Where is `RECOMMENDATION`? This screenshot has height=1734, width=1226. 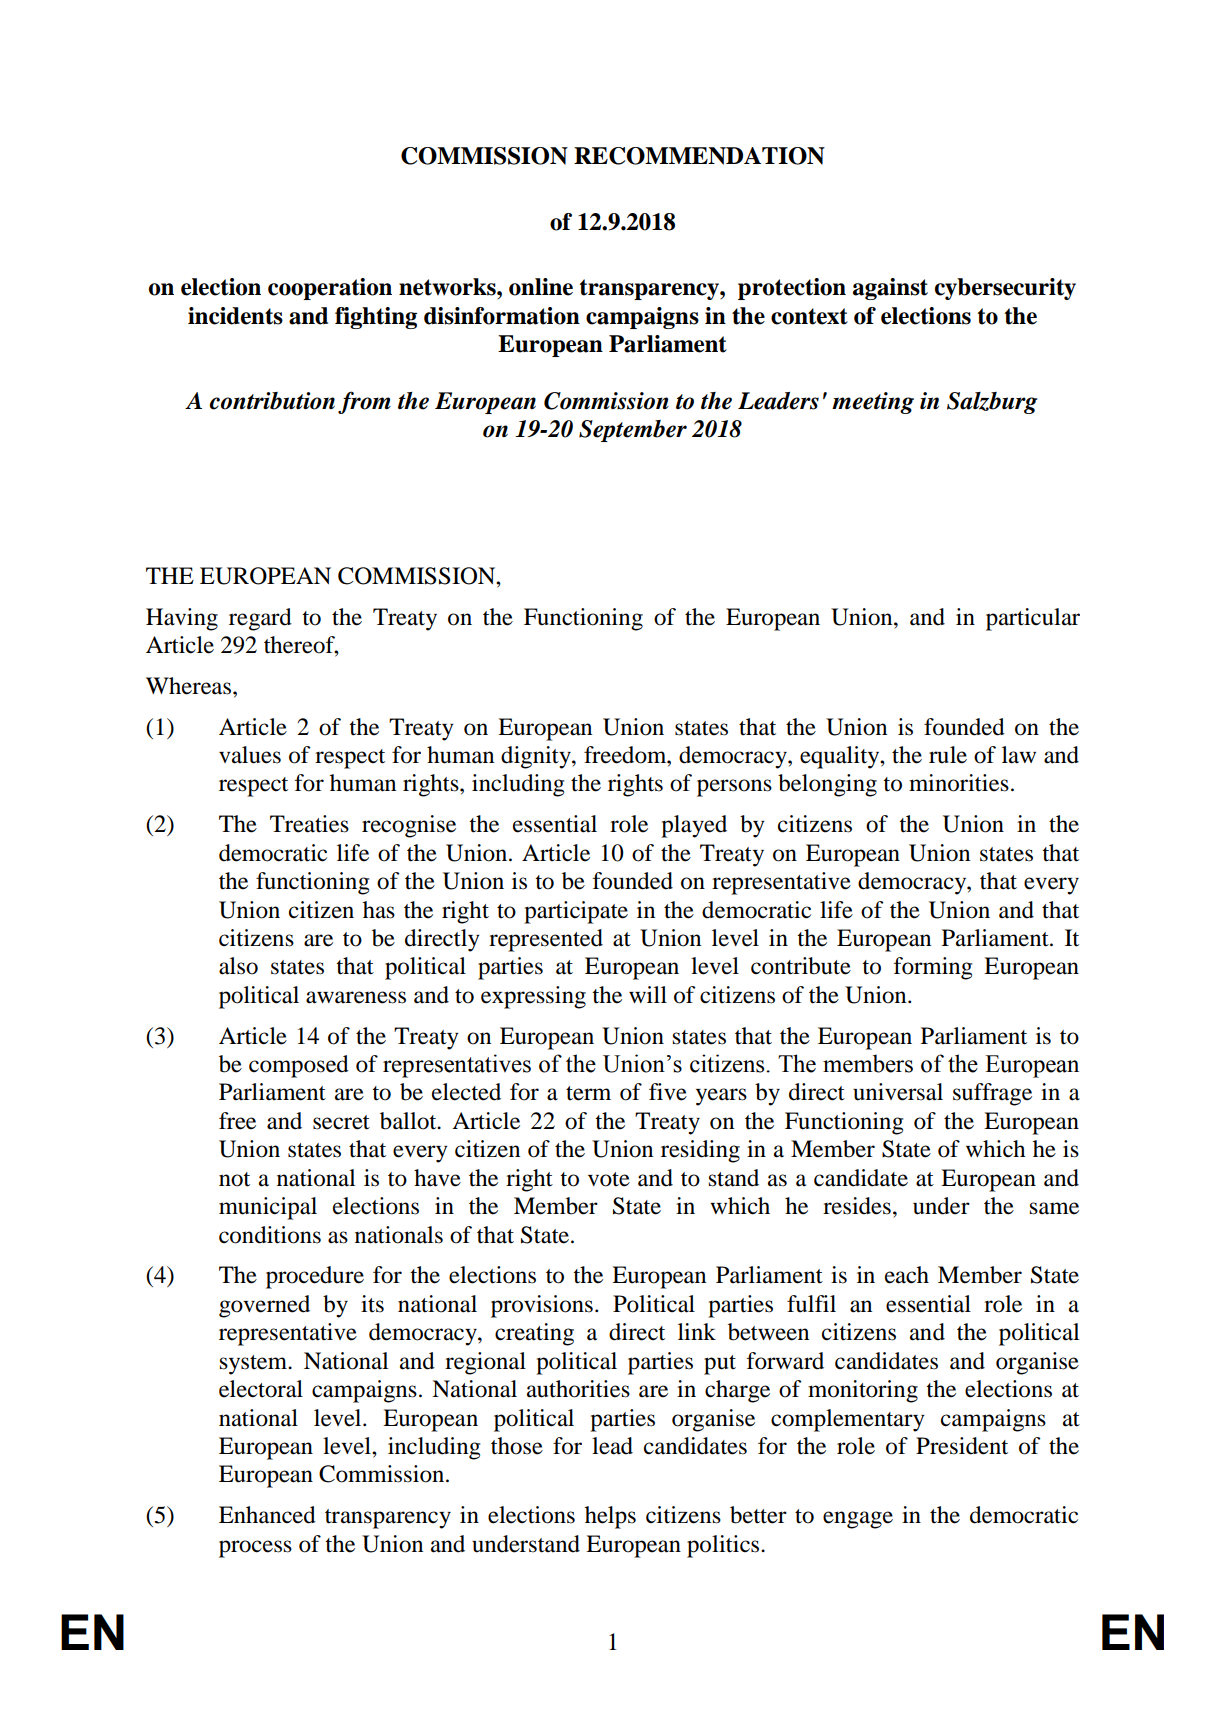 RECOMMENDATION is located at coordinates (699, 156).
